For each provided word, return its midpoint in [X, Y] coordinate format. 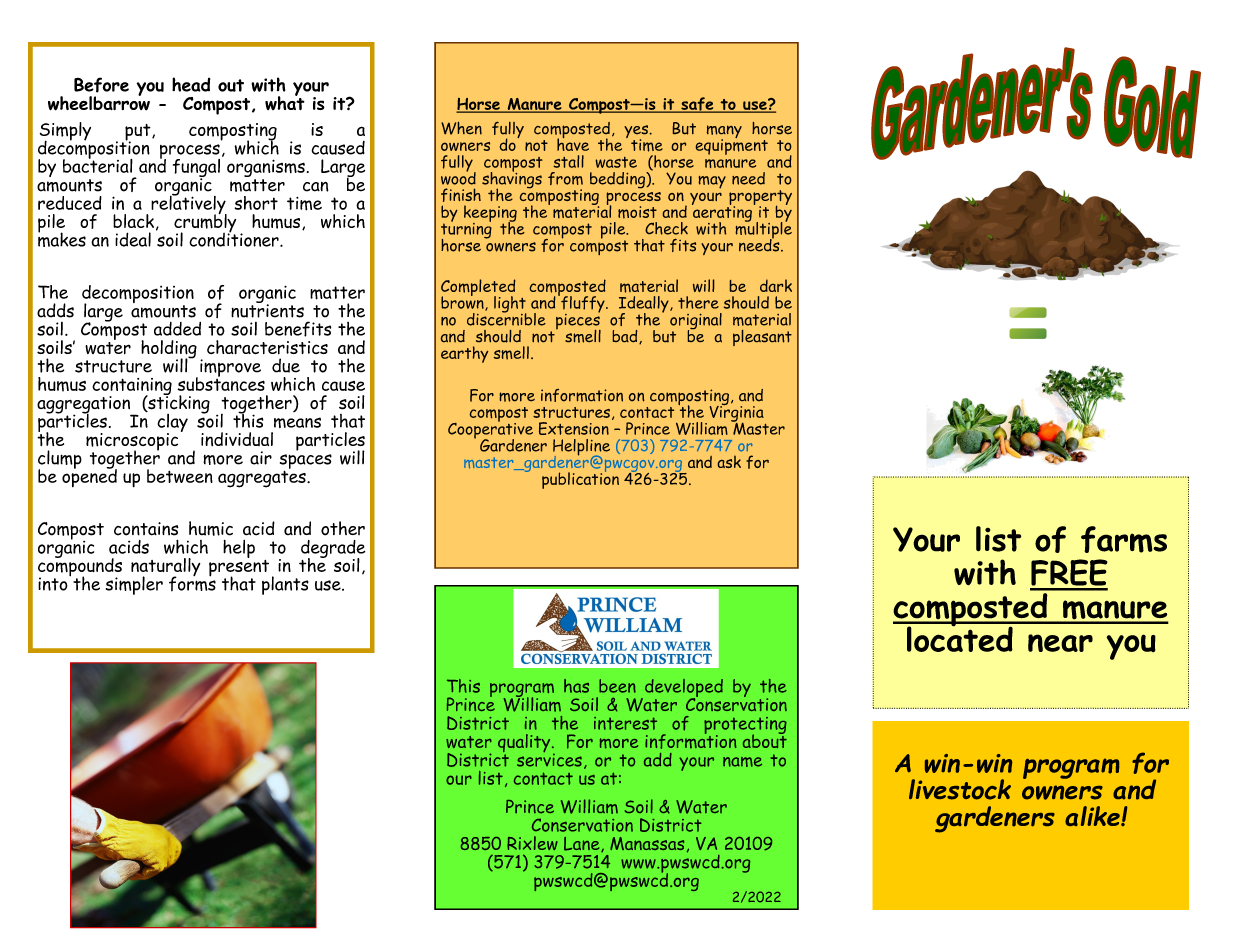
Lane [583, 844]
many [724, 133]
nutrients [267, 310]
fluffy [583, 304]
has [576, 686]
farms [1124, 539]
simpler [134, 585]
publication [580, 479]
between [180, 476]
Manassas [647, 843]
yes [637, 133]
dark [776, 285]
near [1060, 643]
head [191, 84]
